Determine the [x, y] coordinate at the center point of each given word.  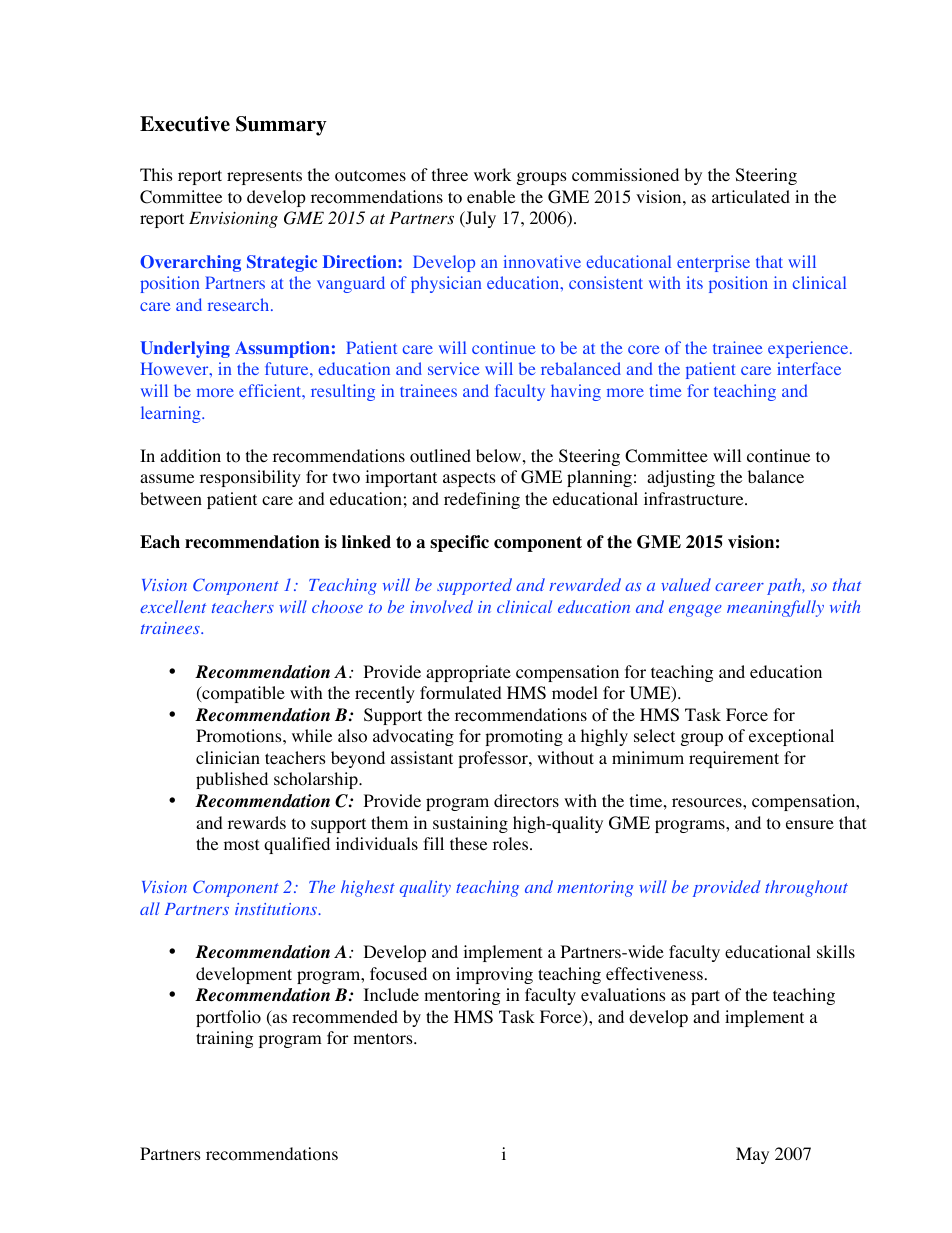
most [241, 845]
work [492, 175]
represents [264, 177]
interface [809, 368]
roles [512, 844]
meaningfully [775, 608]
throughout [806, 888]
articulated [751, 196]
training [225, 1039]
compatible [242, 694]
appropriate [468, 673]
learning [172, 414]
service [454, 368]
